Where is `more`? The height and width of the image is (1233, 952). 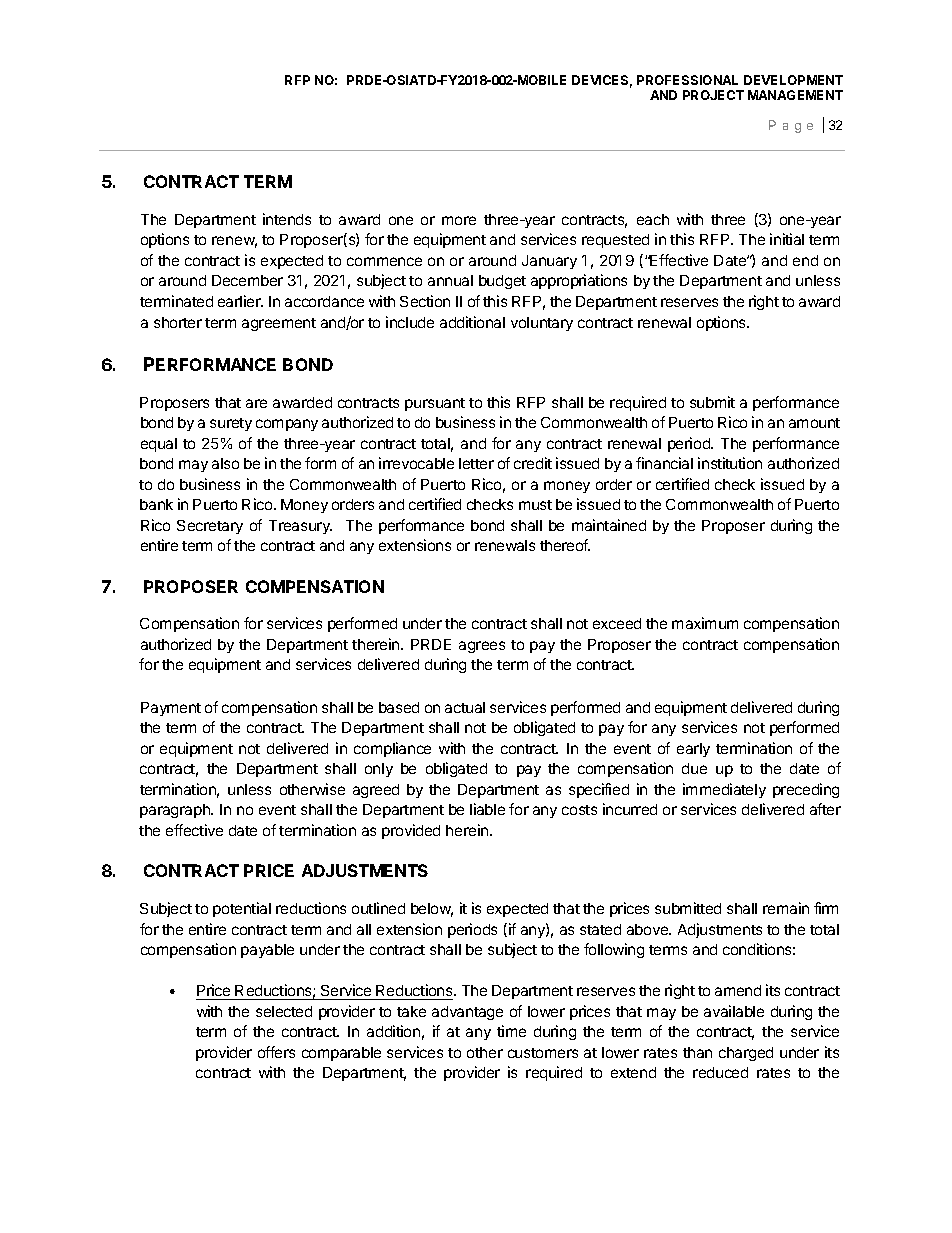
more is located at coordinates (459, 220).
